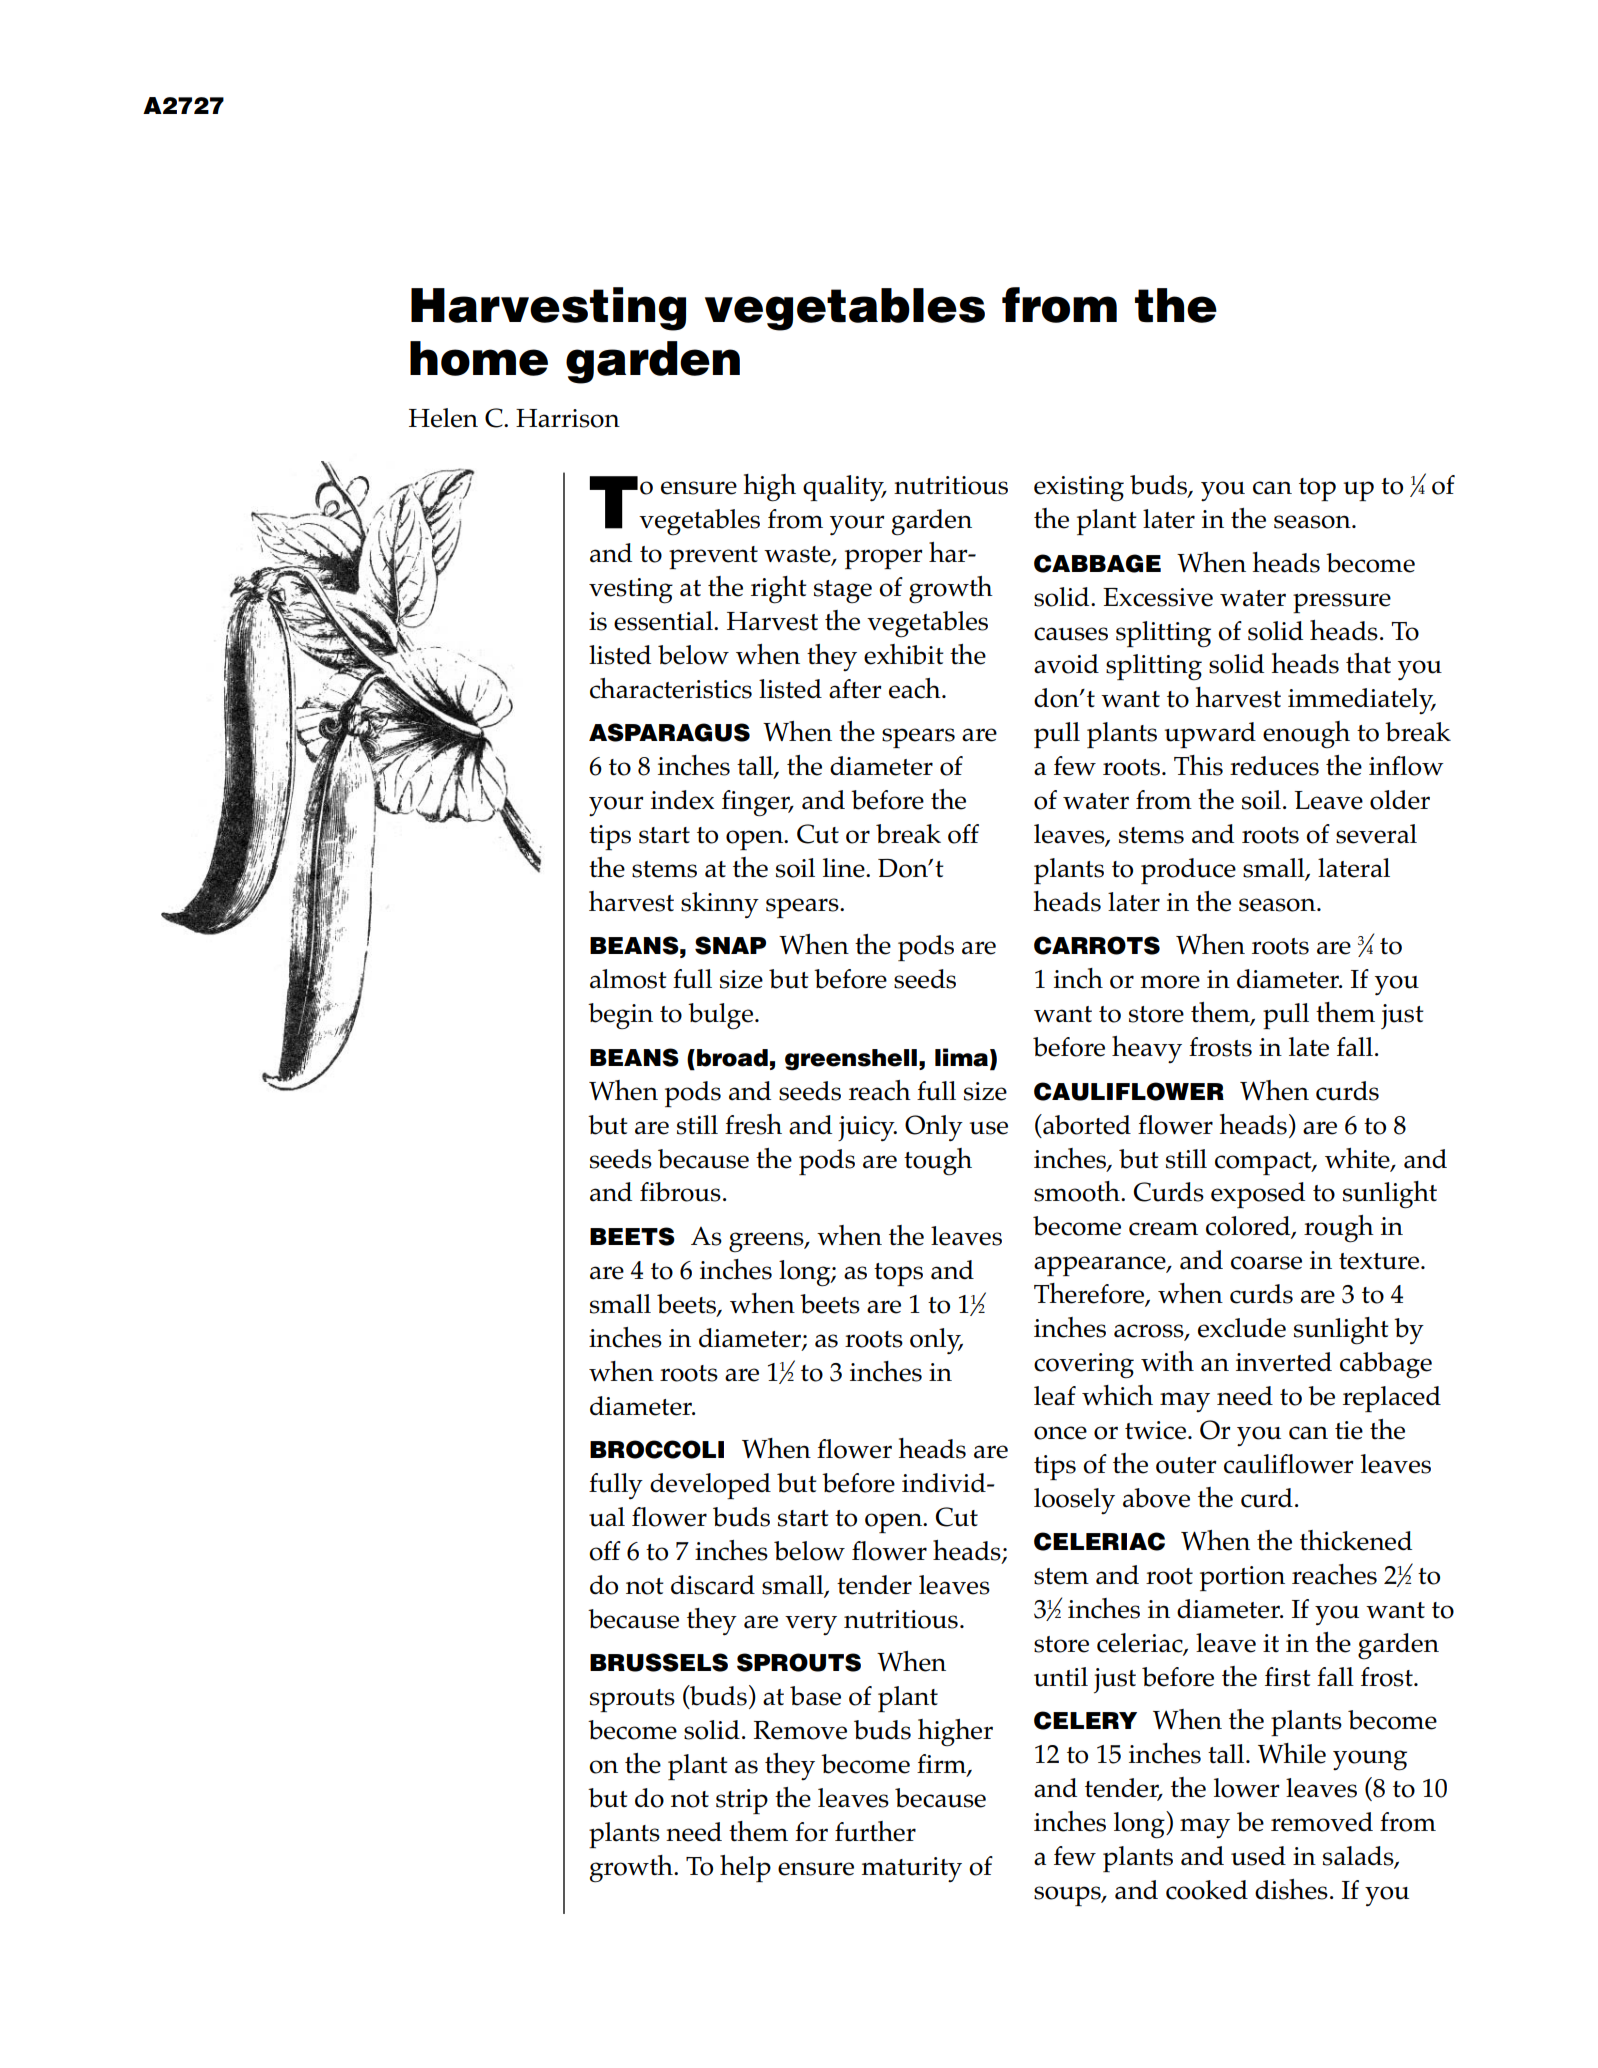 The height and width of the image is (2068, 1598). I want to click on fibrous, so click(680, 1192).
